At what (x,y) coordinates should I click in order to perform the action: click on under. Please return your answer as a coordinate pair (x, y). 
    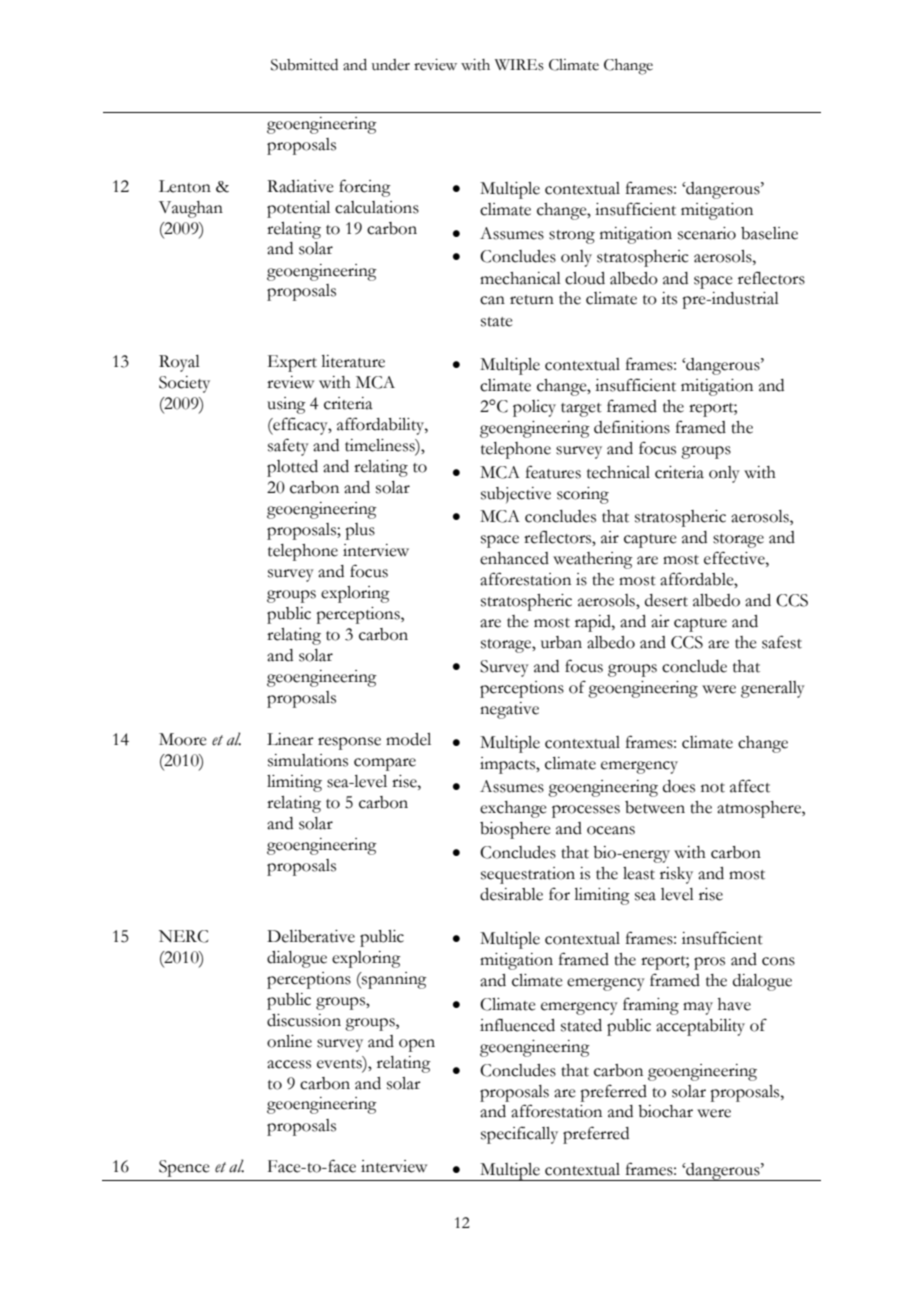
    Looking at the image, I should click on (391, 65).
